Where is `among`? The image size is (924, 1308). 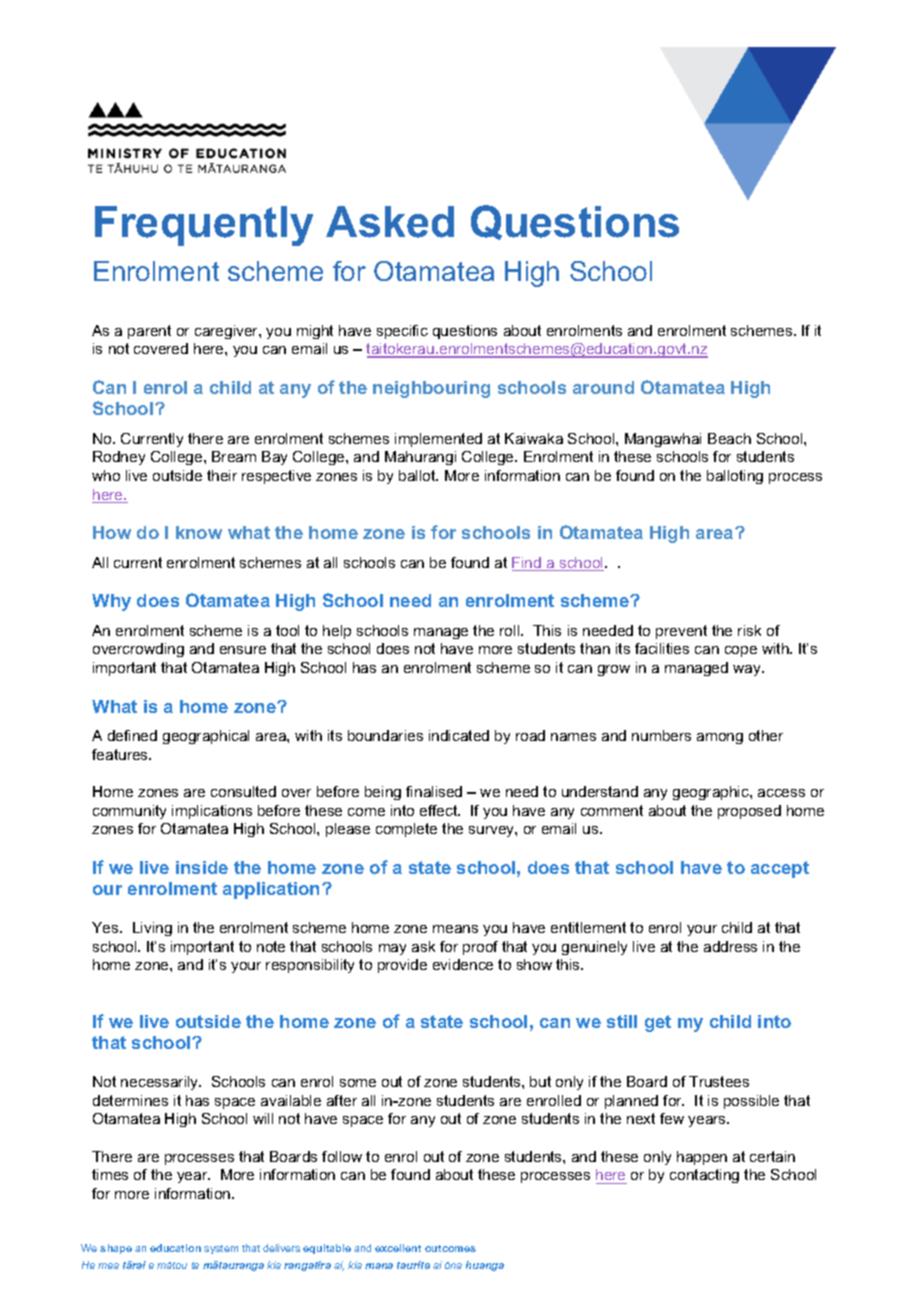 among is located at coordinates (720, 738).
